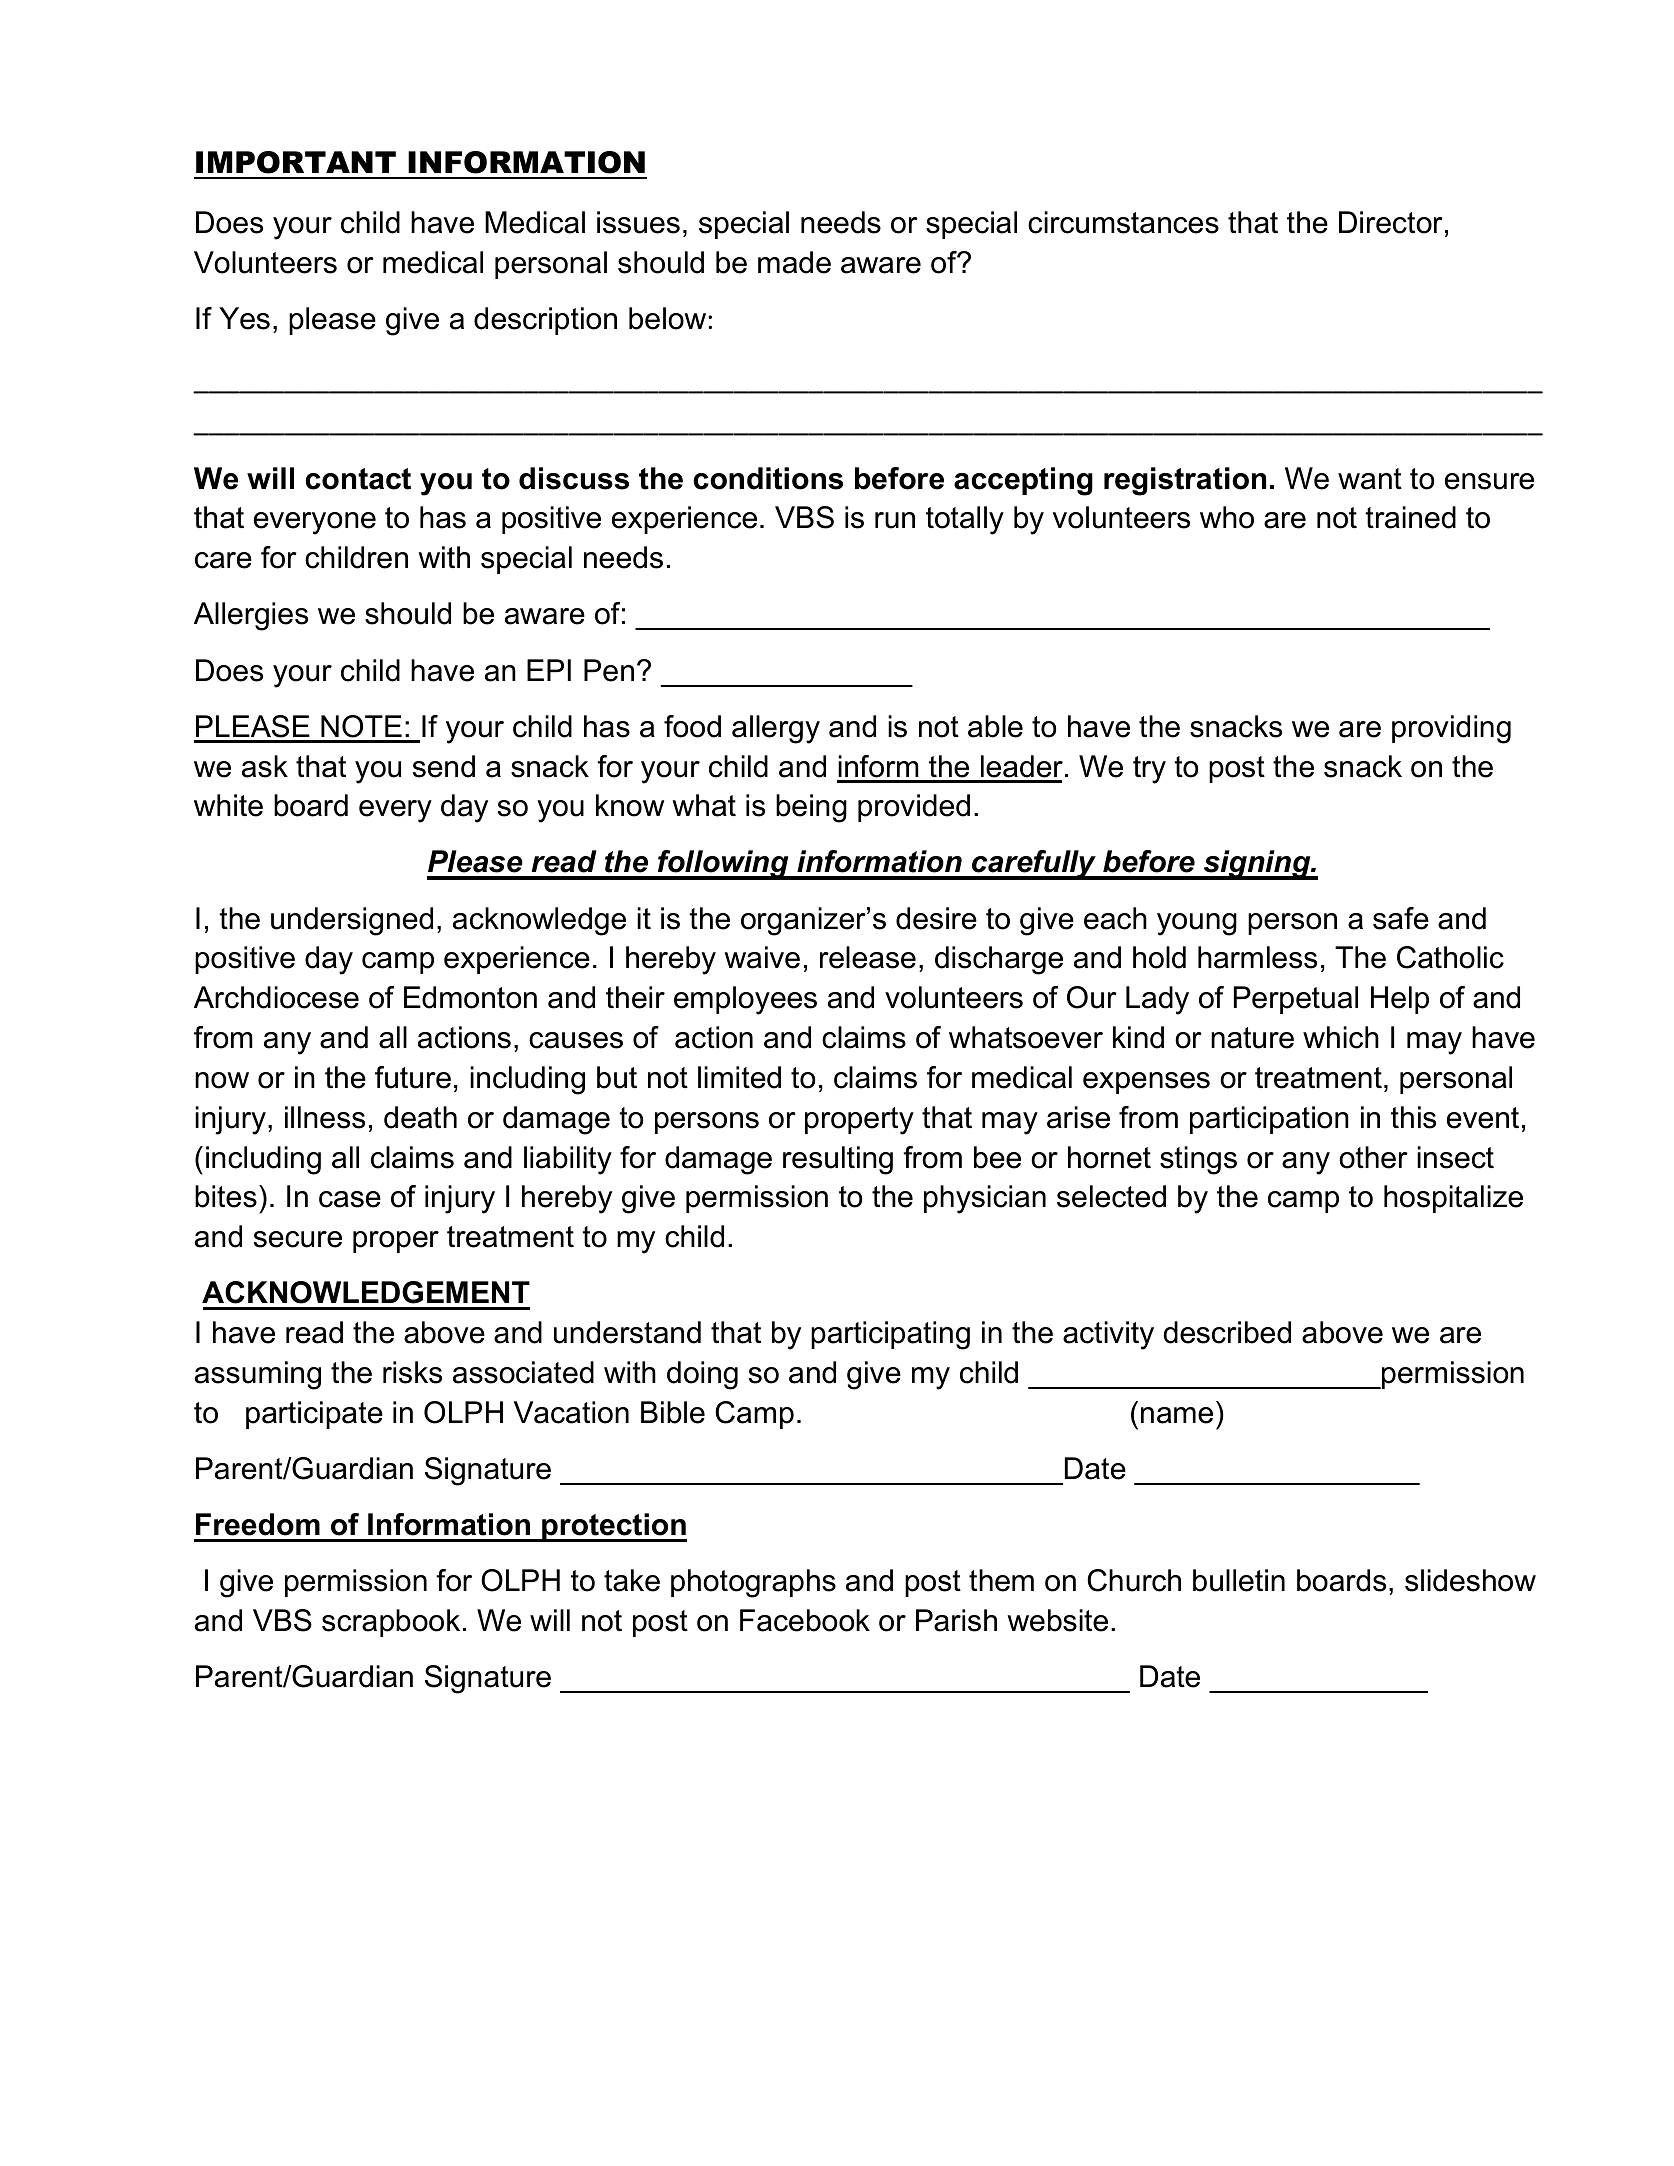 This screenshot has height=2166, width=1674. What do you see at coordinates (391, 1623) in the screenshot?
I see `scrapbook` at bounding box center [391, 1623].
